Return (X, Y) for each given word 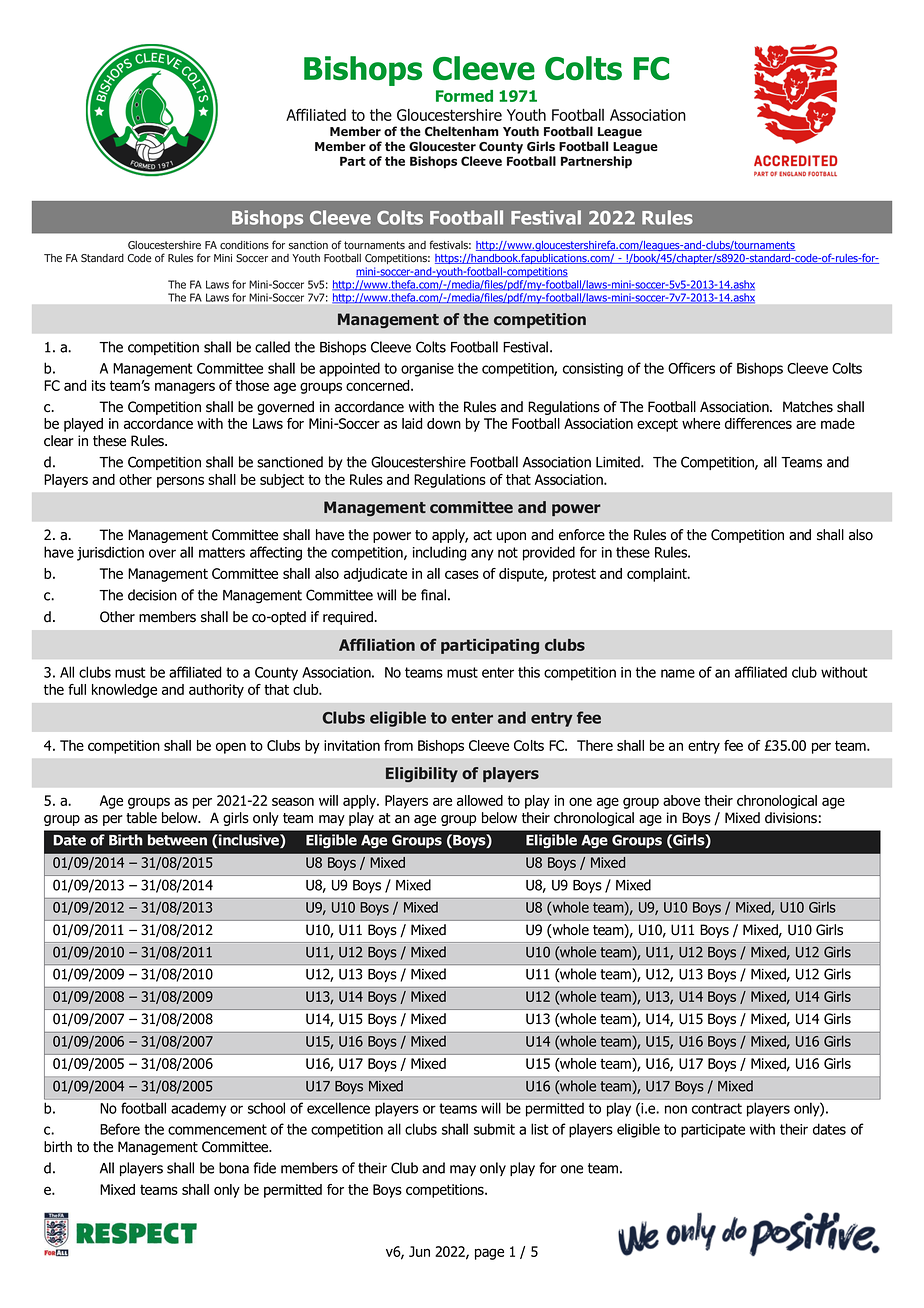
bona (234, 1168)
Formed (464, 96)
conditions (244, 245)
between (177, 840)
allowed (480, 800)
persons (180, 482)
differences (758, 423)
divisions (791, 818)
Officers (691, 368)
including (439, 553)
